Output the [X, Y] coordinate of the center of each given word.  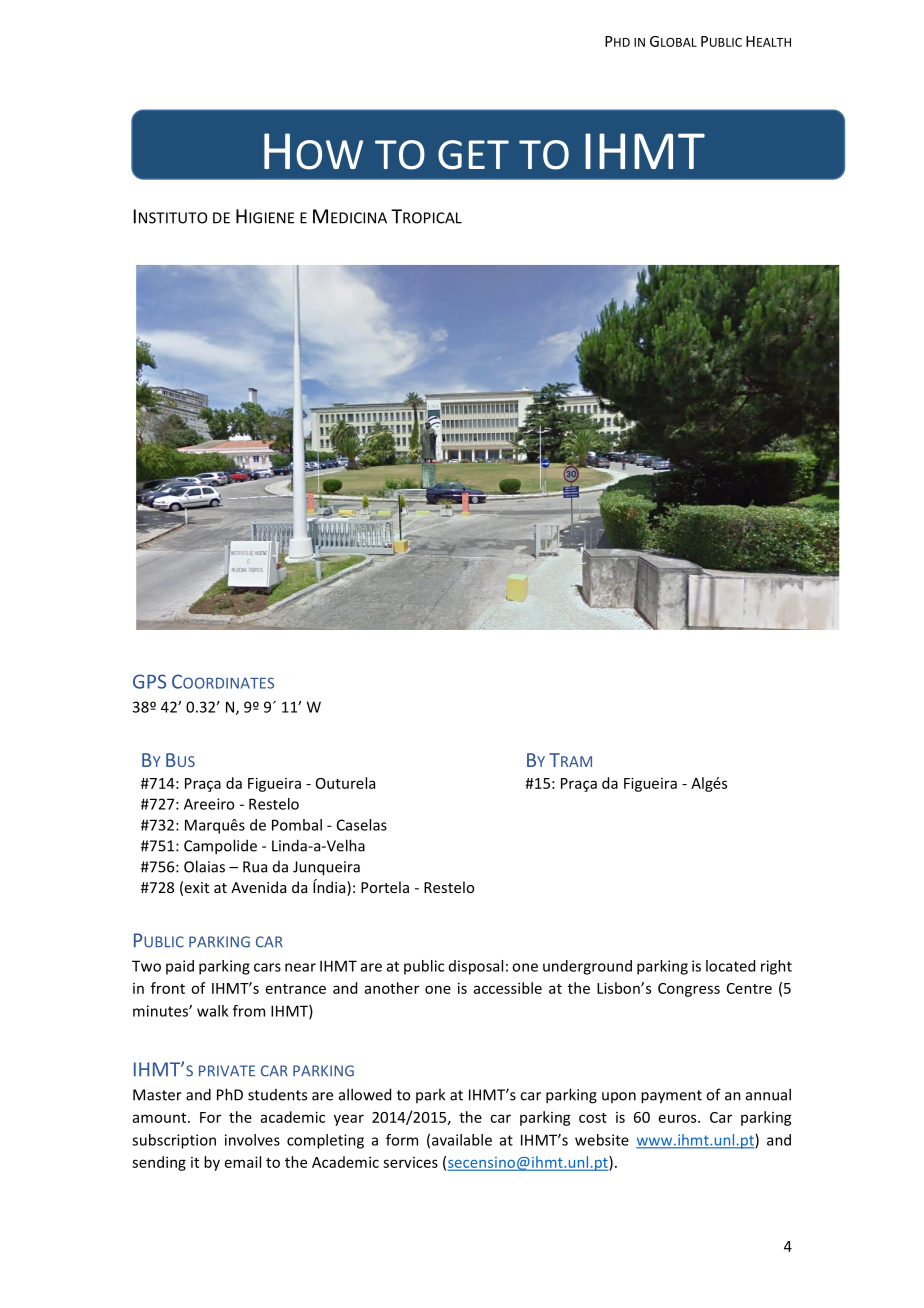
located [730, 966]
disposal [476, 967]
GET [473, 155]
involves [252, 1140]
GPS [149, 681]
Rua [255, 867]
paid [180, 967]
